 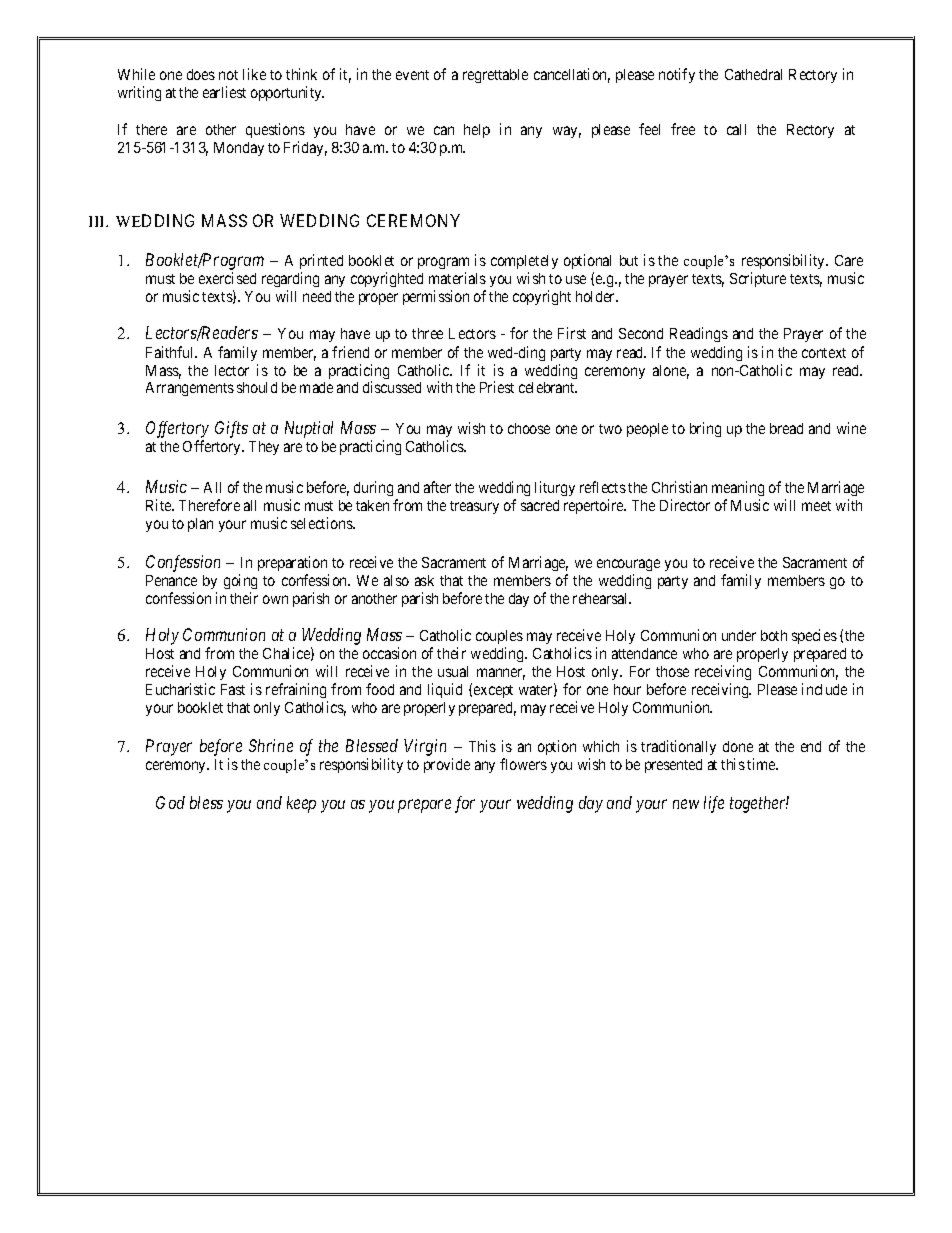 I want to click on God, so click(x=170, y=802).
